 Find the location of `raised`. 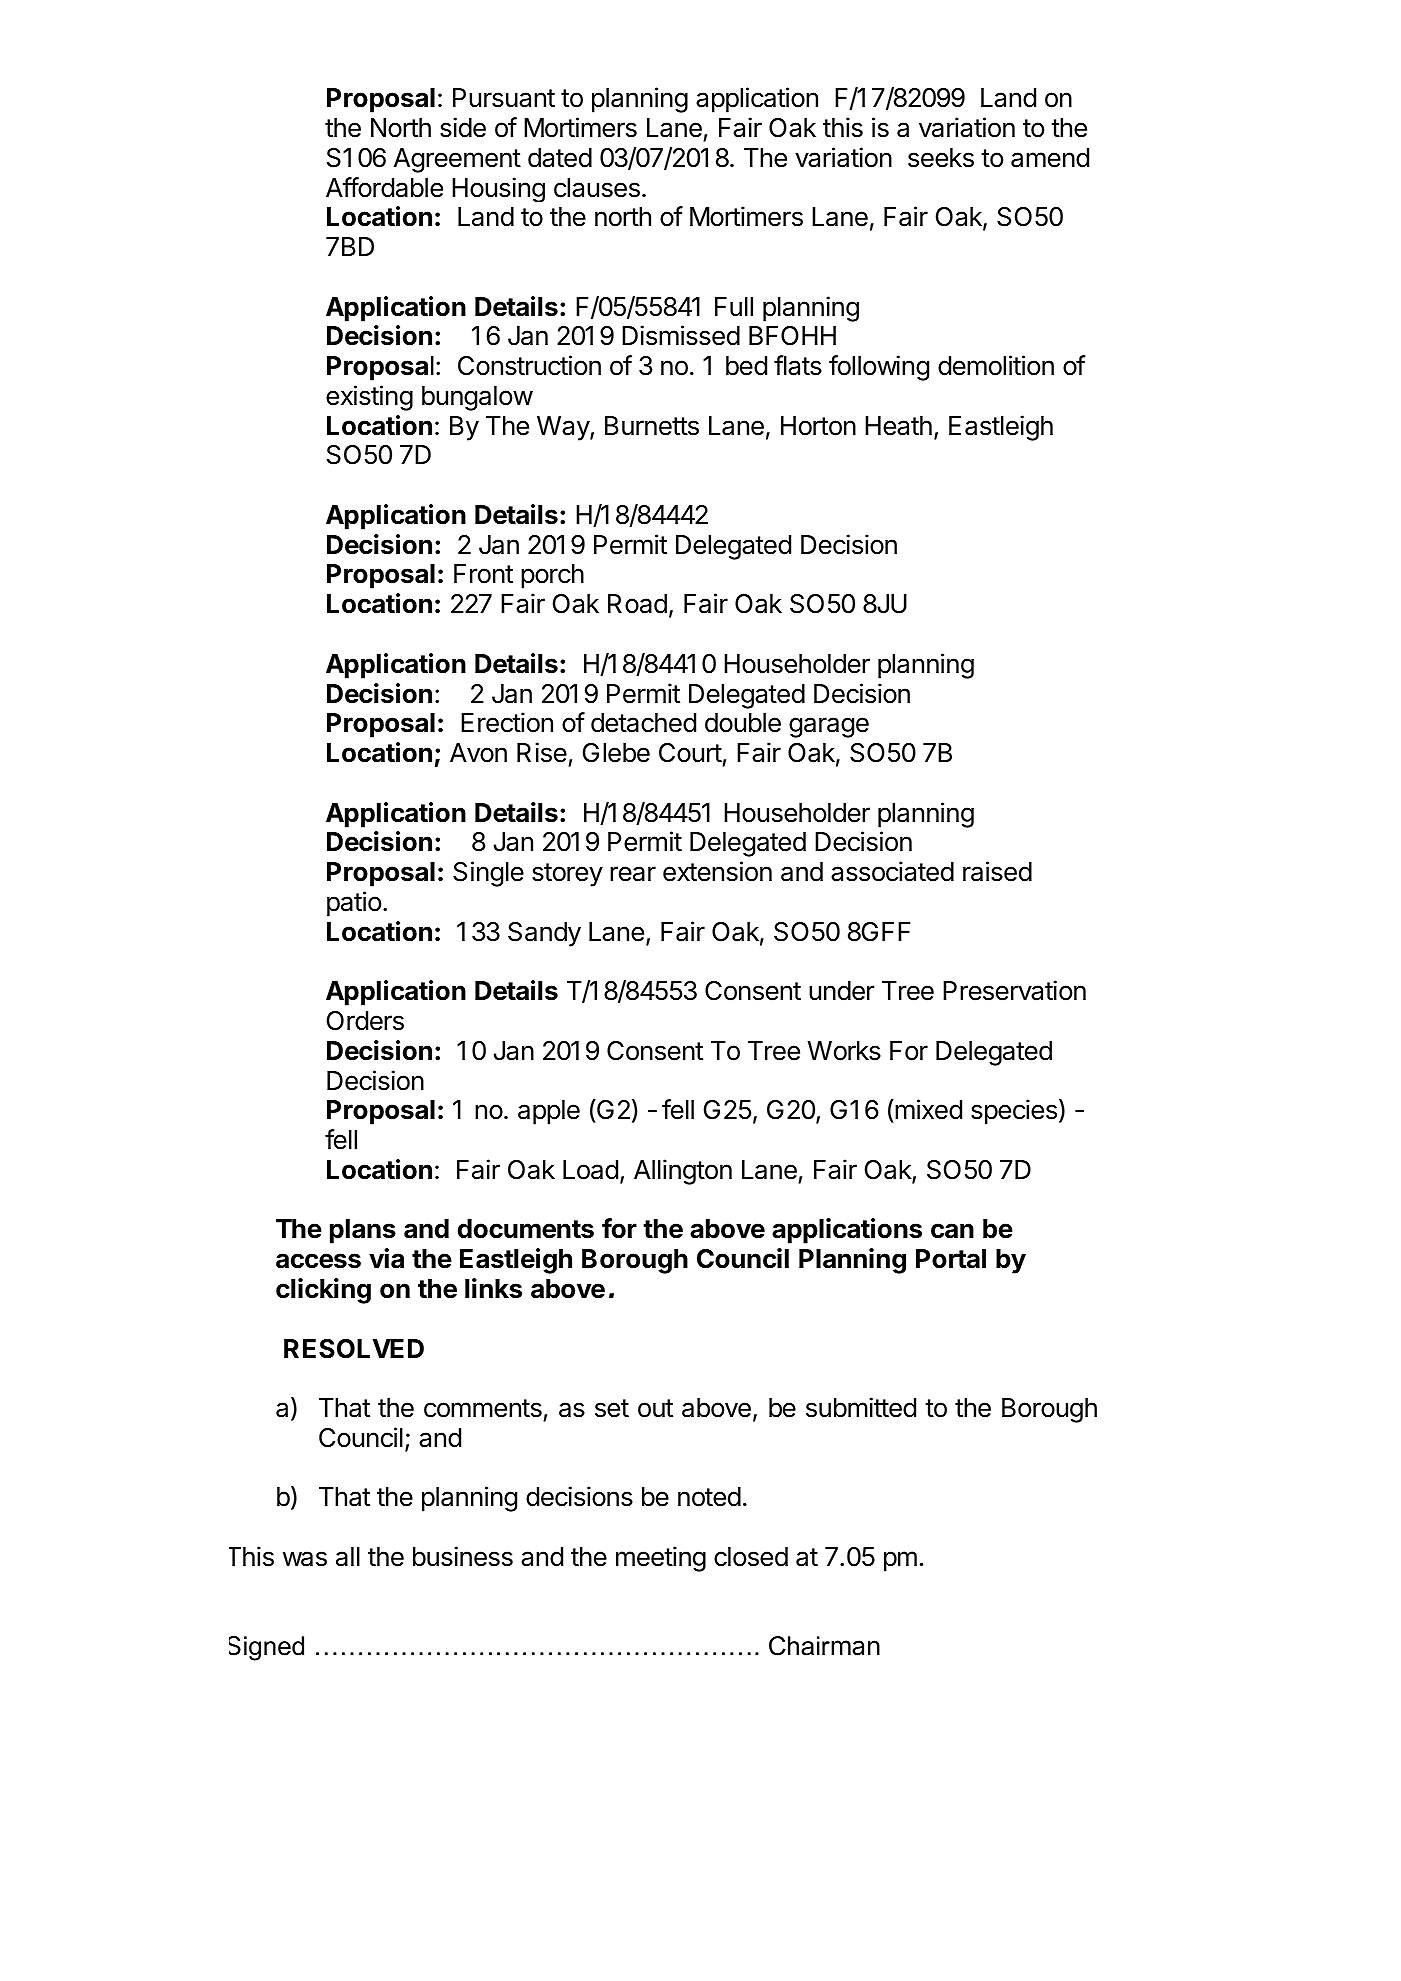

raised is located at coordinates (997, 871).
